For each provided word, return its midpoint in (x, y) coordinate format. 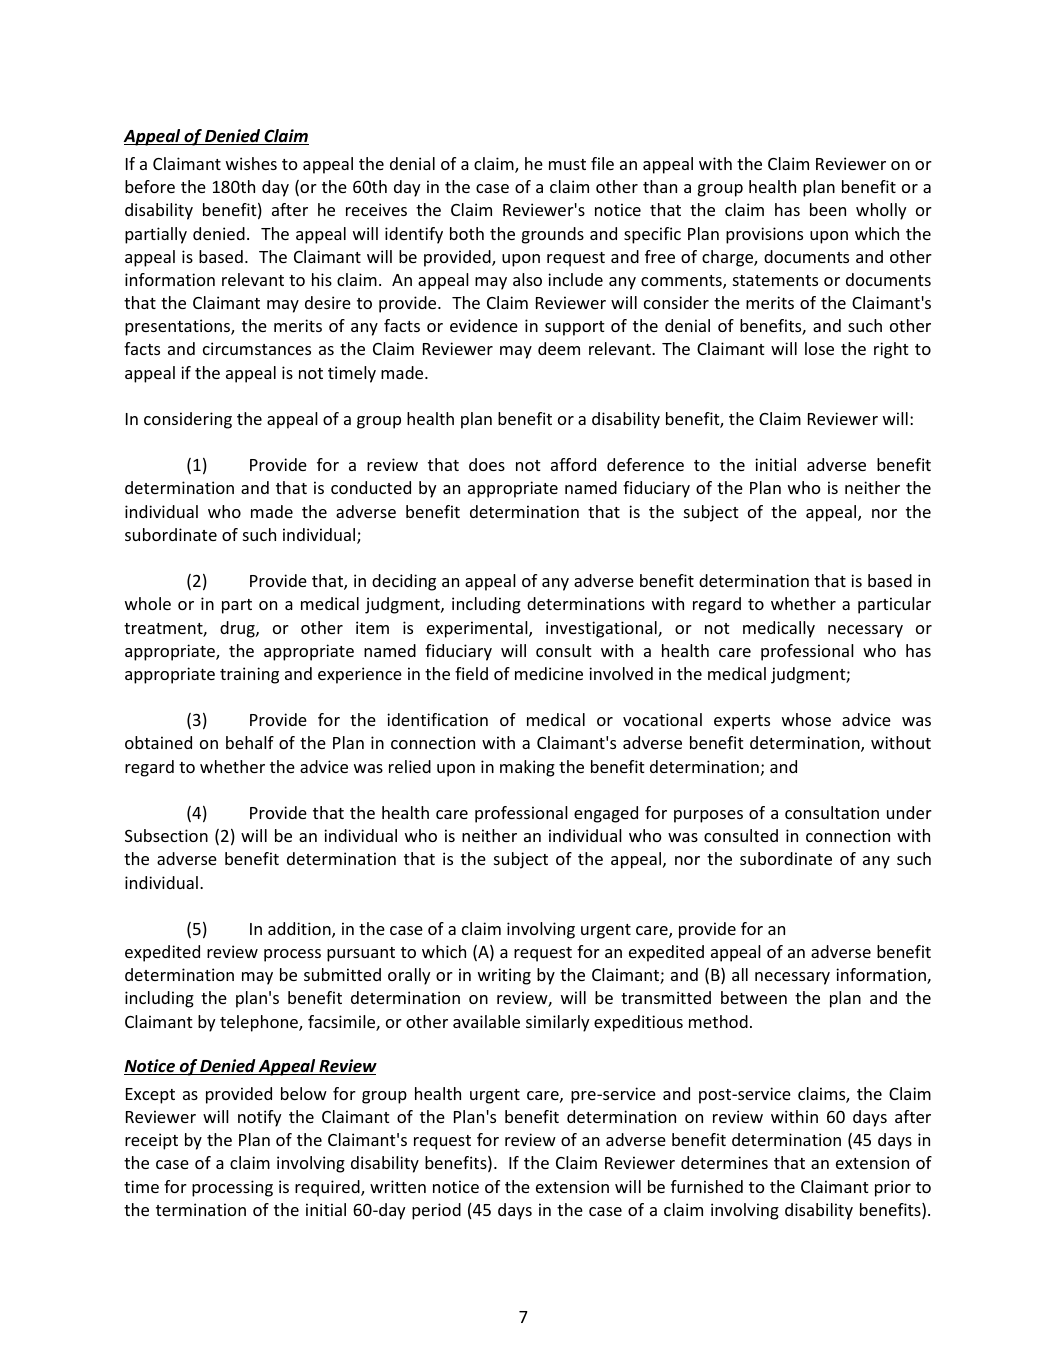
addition (300, 930)
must (567, 164)
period (436, 1211)
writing (504, 976)
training (249, 675)
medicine (549, 673)
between (754, 997)
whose (806, 719)
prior (893, 1188)
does (487, 464)
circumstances (257, 348)
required (328, 1188)
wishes (251, 163)
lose (819, 348)
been (828, 209)
